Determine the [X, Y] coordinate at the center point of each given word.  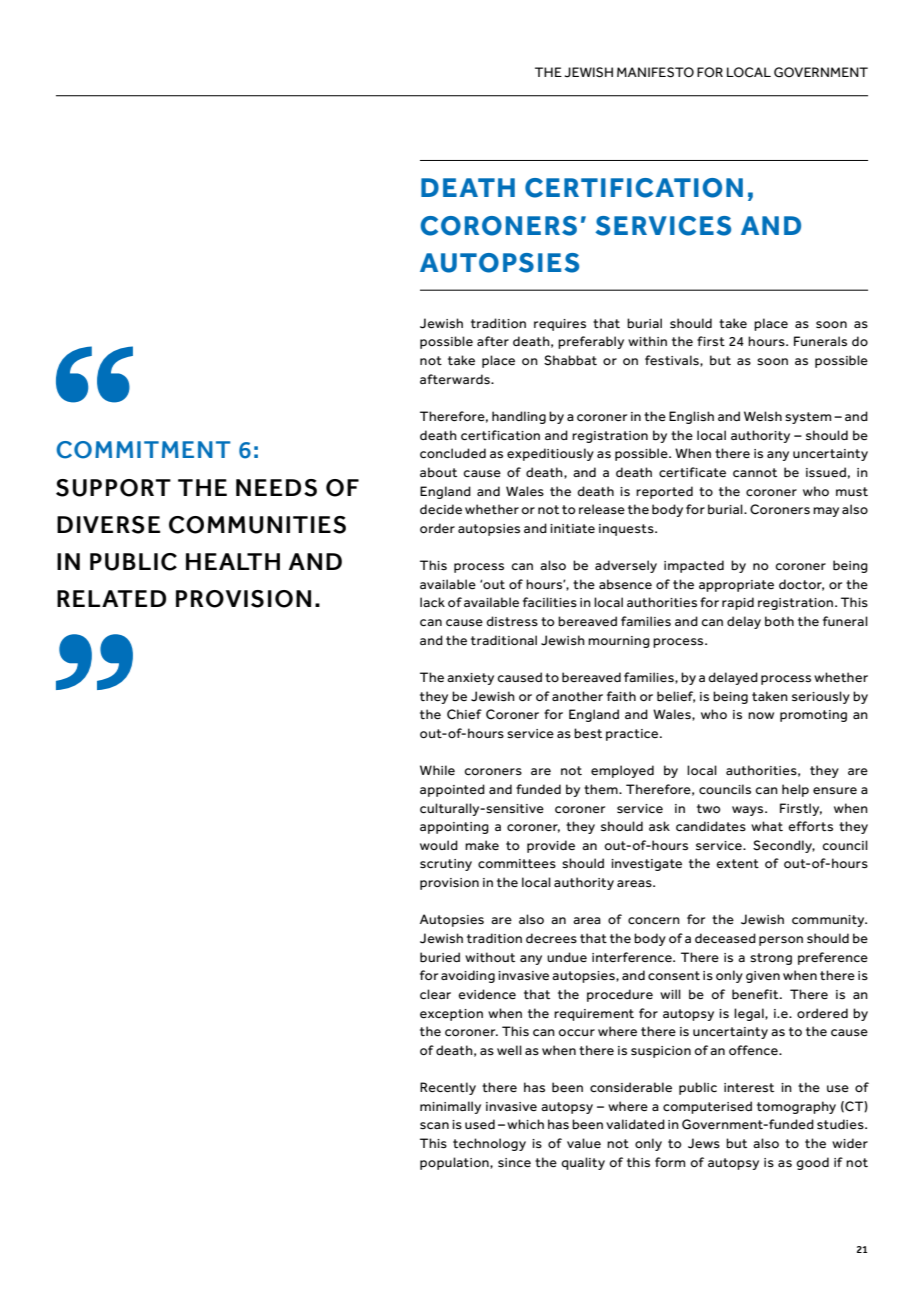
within [647, 341]
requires [560, 325]
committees [517, 863]
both [779, 621]
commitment [143, 450]
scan [434, 1125]
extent [737, 863]
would [439, 845]
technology [489, 1144]
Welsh [763, 416]
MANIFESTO [655, 72]
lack [432, 602]
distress [512, 621]
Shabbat [570, 360]
